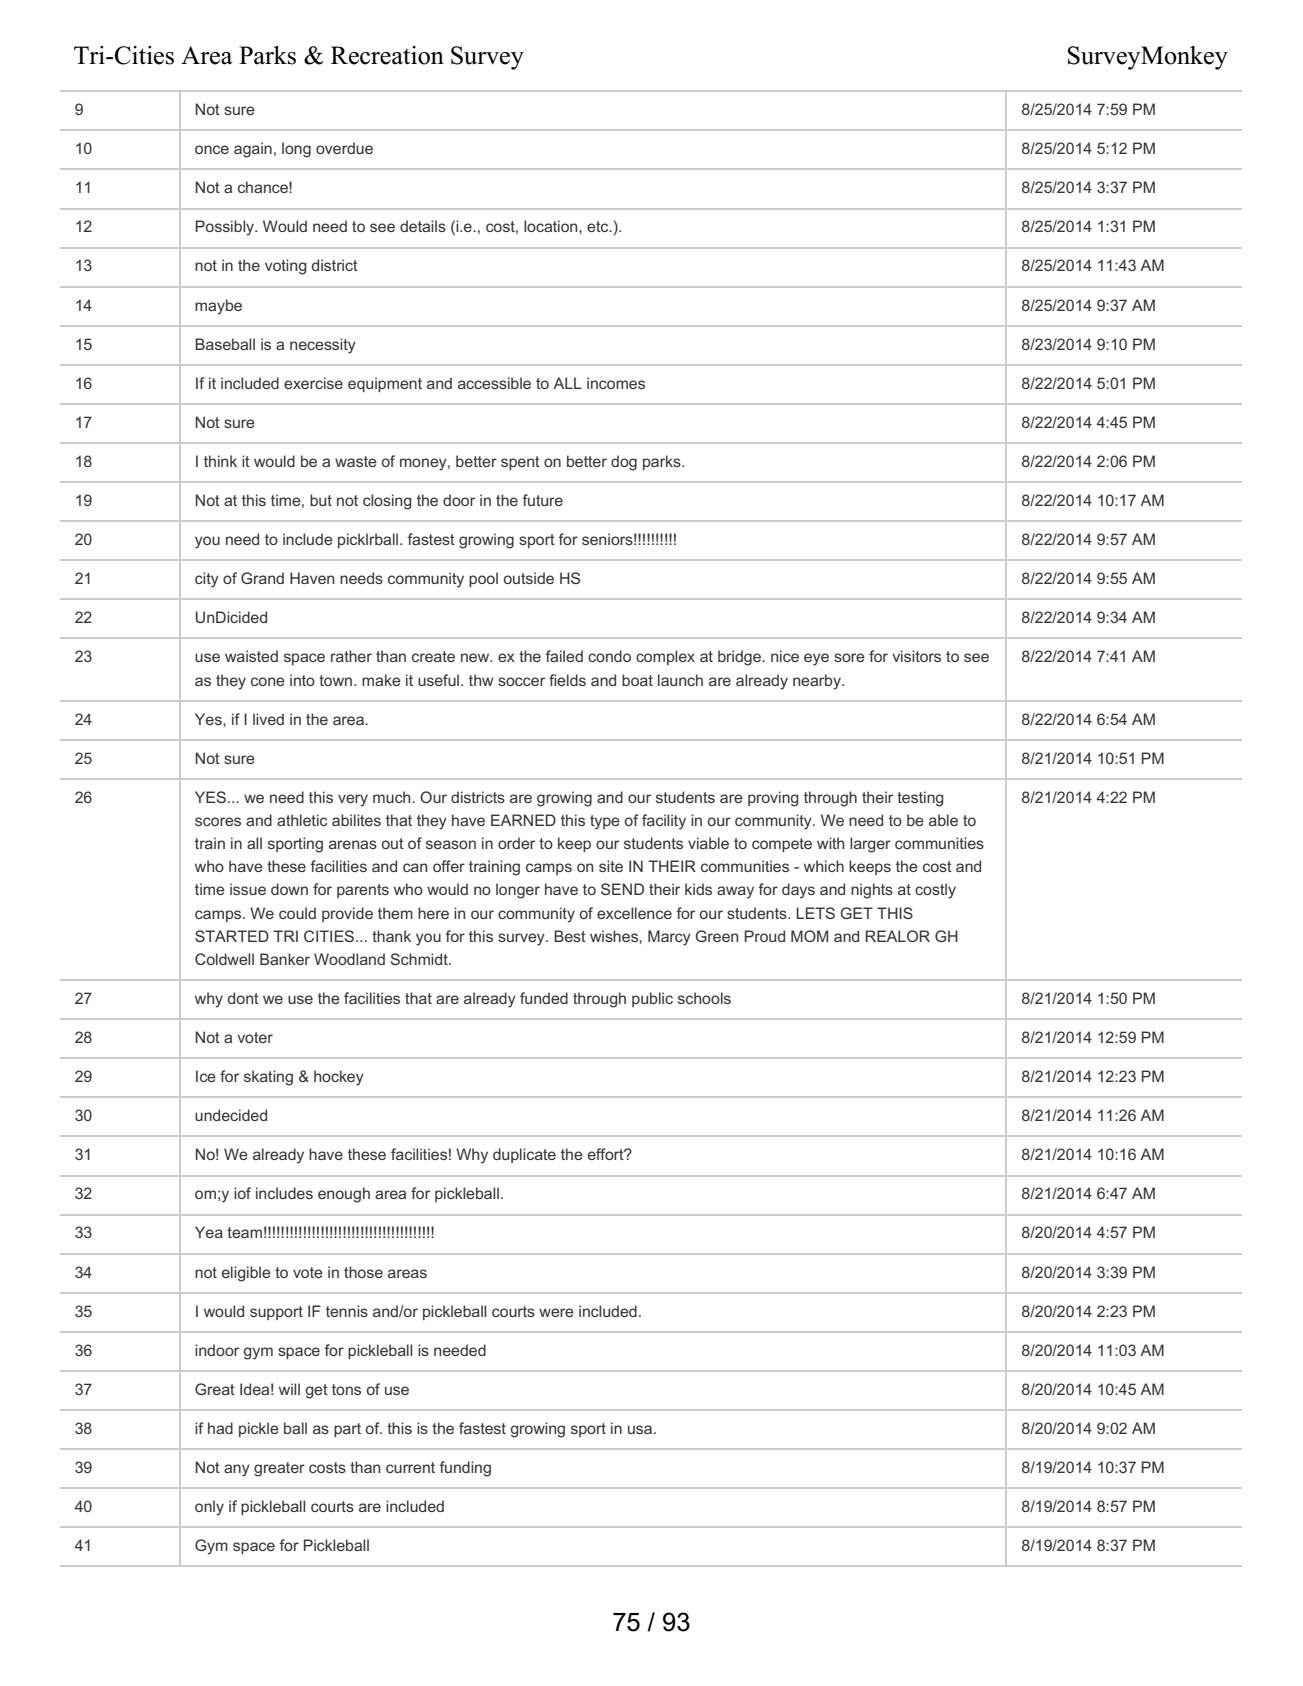 The image size is (1303, 1686). What do you see at coordinates (704, 998) in the image?
I see `schools` at bounding box center [704, 998].
